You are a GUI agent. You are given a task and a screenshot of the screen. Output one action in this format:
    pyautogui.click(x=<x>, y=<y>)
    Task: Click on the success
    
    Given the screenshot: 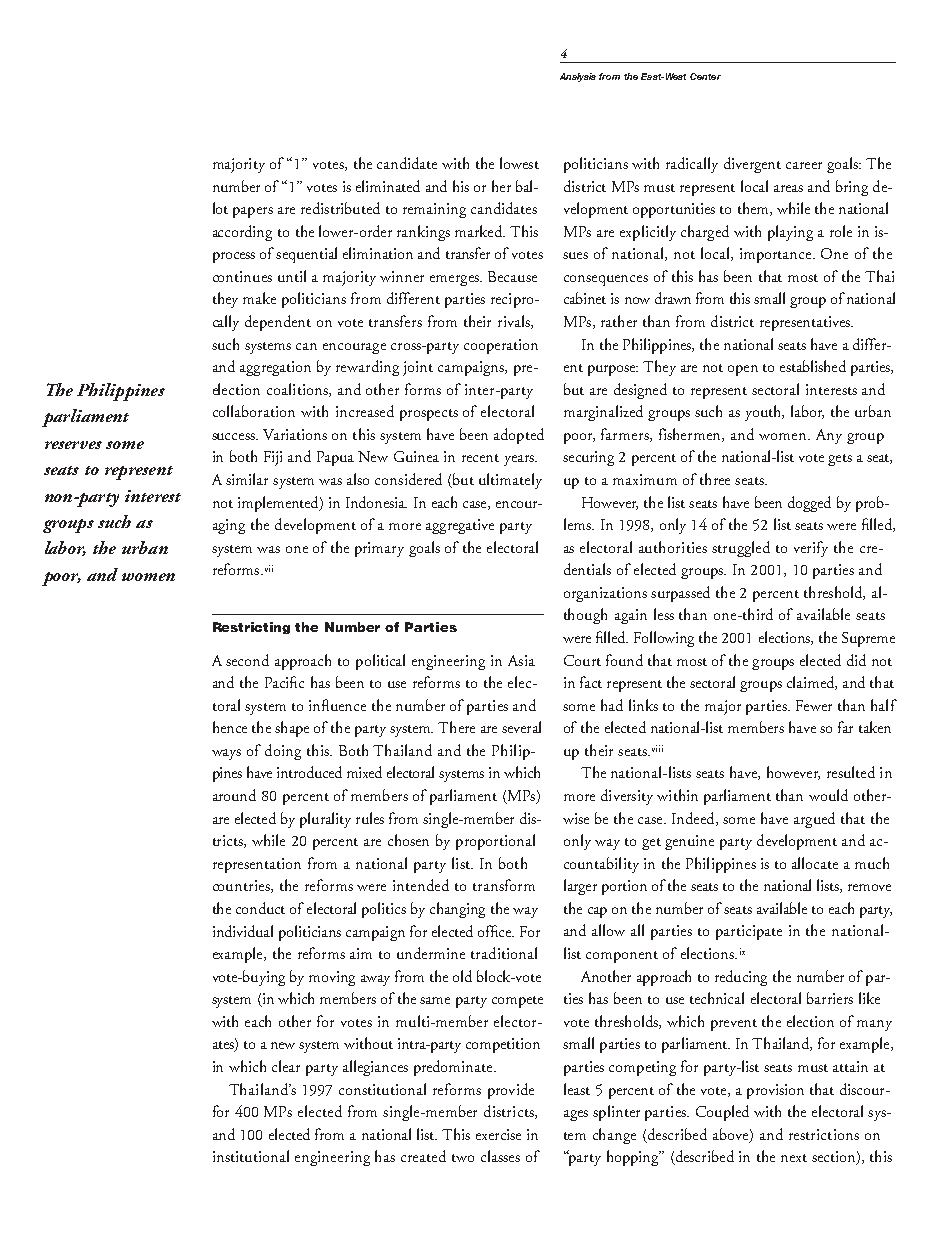 What is the action you would take?
    pyautogui.click(x=234, y=436)
